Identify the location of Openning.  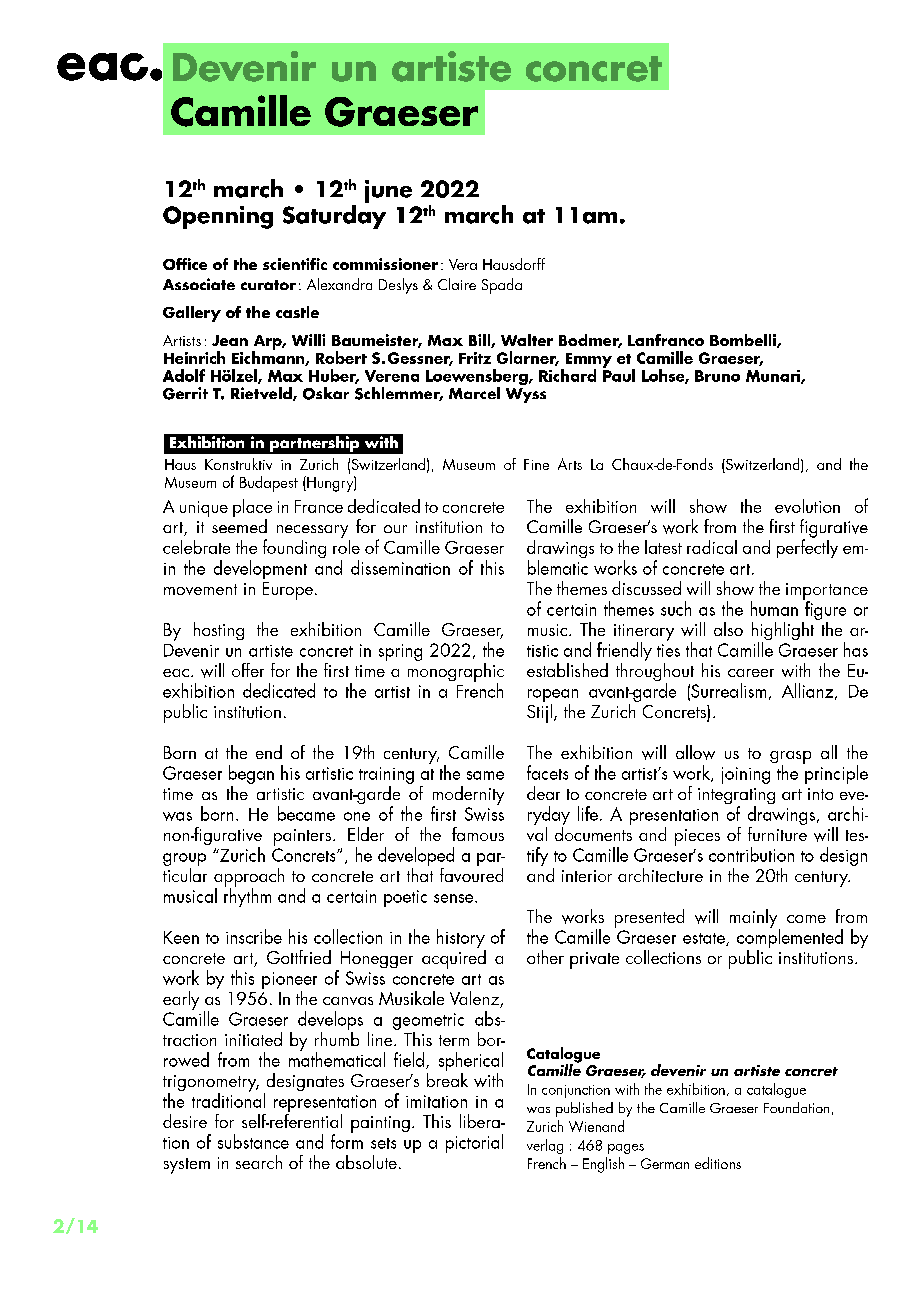
(218, 217).
